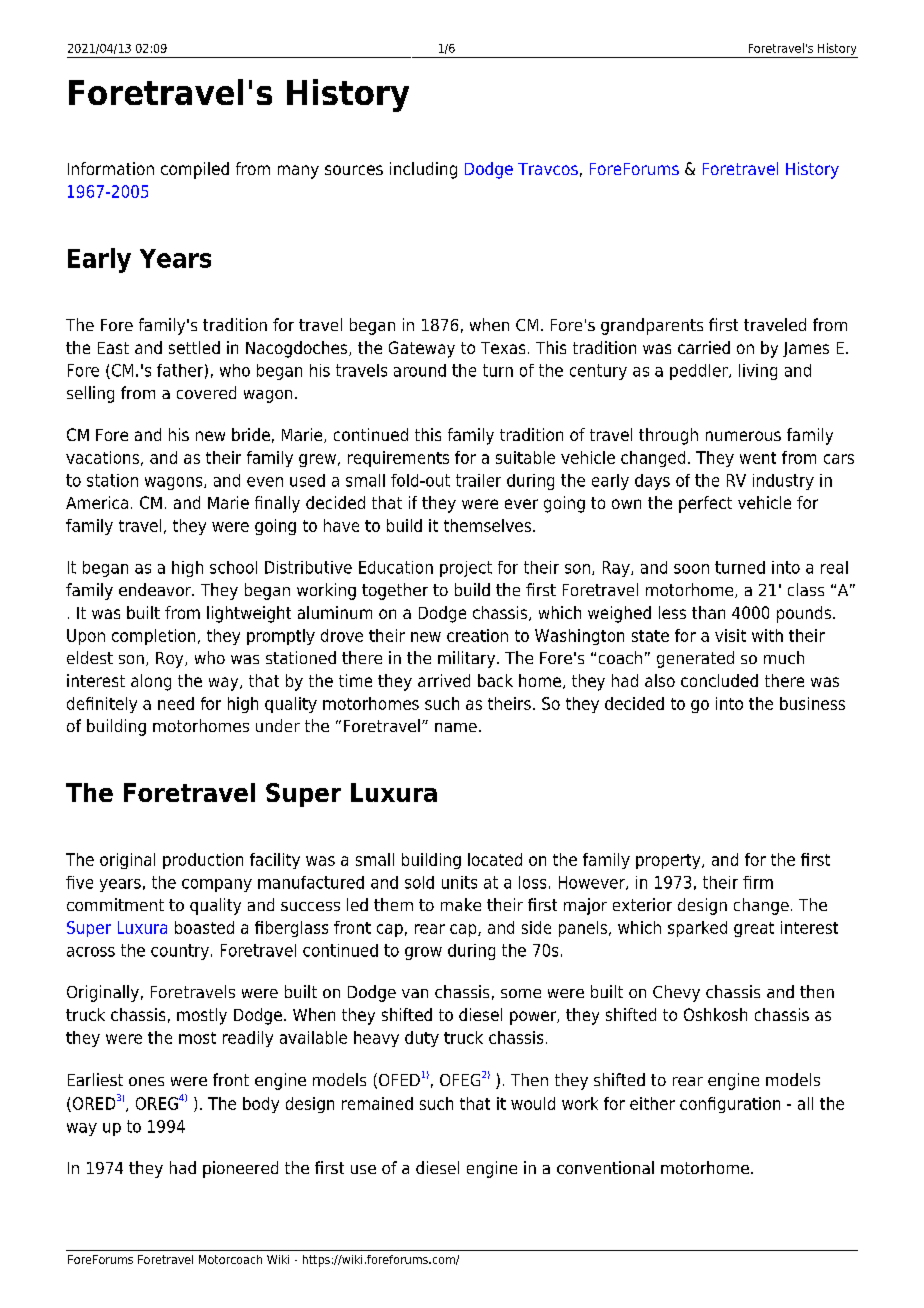 The width and height of the screenshot is (924, 1308). I want to click on Roy, so click(171, 660).
